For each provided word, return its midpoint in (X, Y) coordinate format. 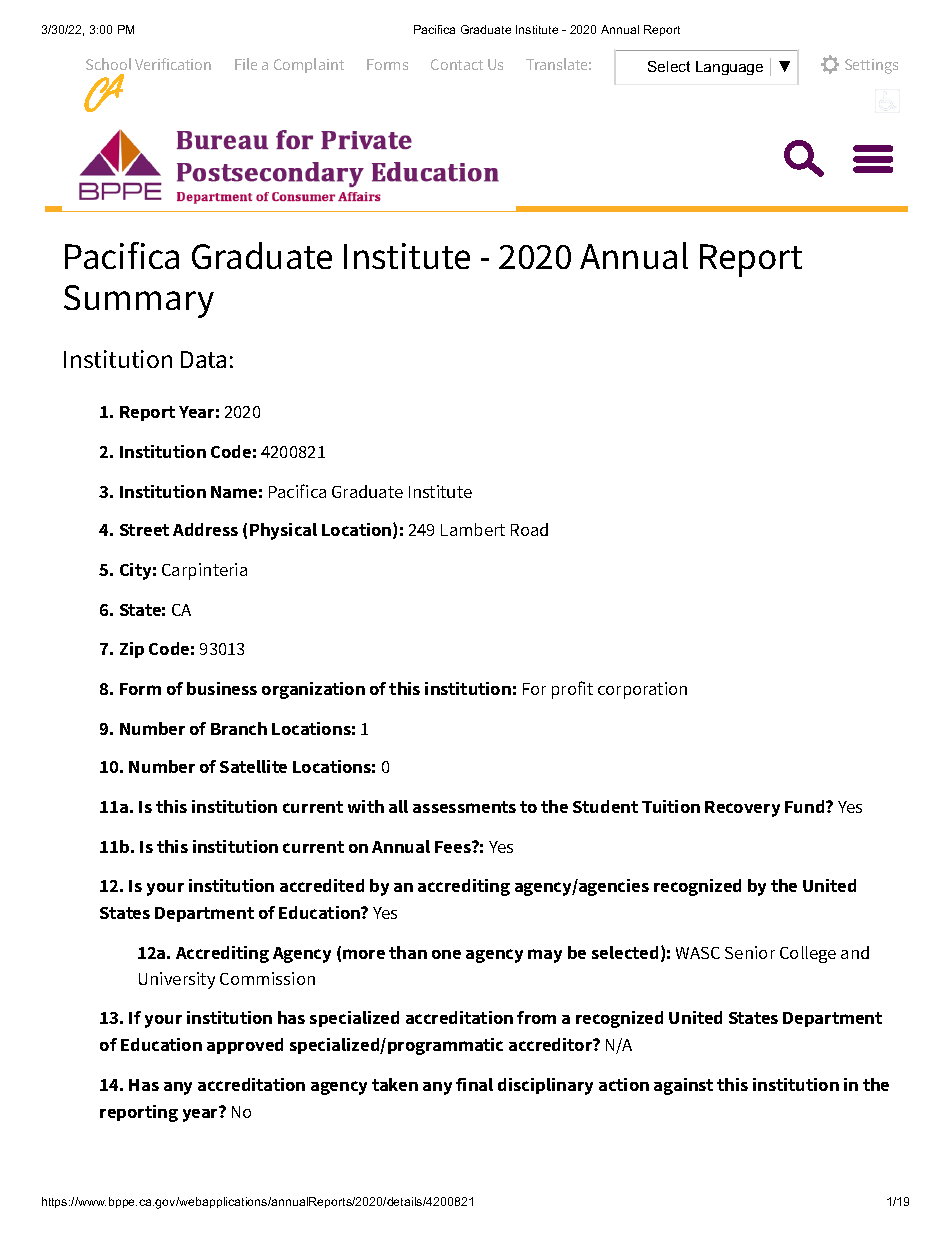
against (683, 1086)
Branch (239, 728)
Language (729, 68)
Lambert (473, 529)
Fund (806, 806)
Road (529, 529)
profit (572, 690)
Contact (457, 64)
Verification (173, 64)
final (474, 1084)
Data (203, 359)
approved (245, 1046)
